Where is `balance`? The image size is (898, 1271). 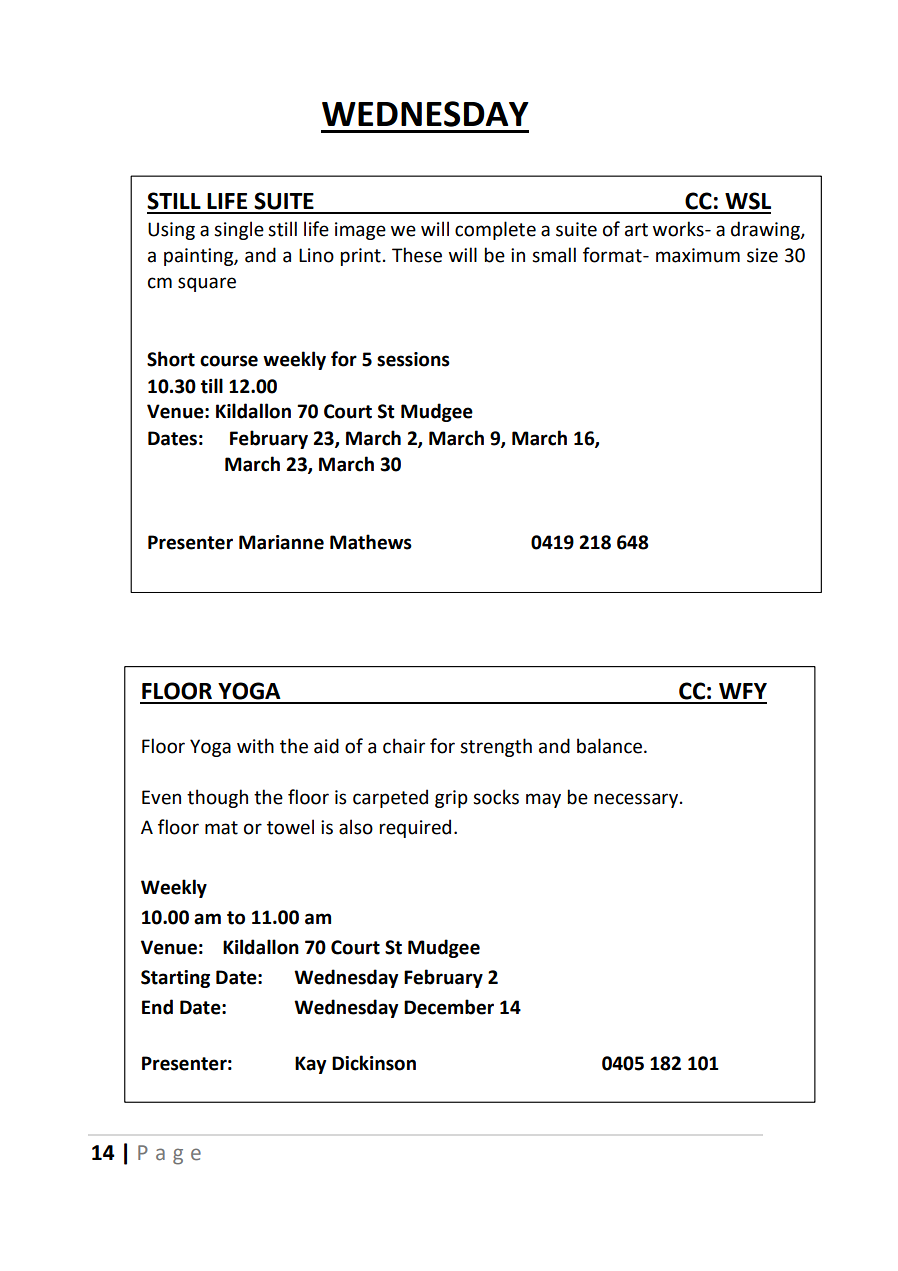 balance is located at coordinates (609, 746).
